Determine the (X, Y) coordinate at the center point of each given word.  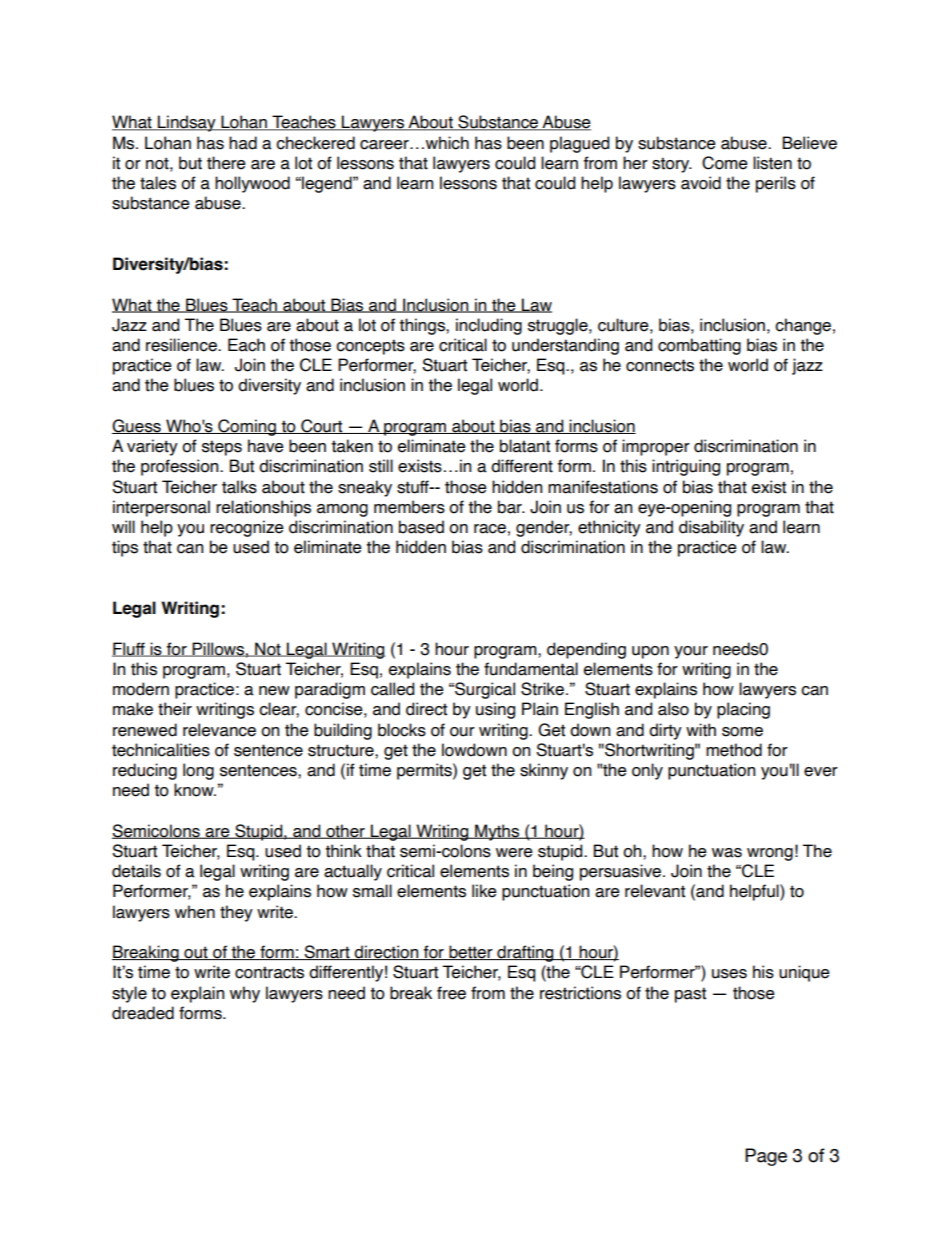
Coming (247, 427)
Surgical (484, 690)
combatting (699, 346)
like (484, 891)
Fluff (129, 649)
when (195, 912)
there (226, 163)
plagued (579, 144)
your (691, 652)
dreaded (143, 1013)
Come (725, 163)
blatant (525, 446)
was (727, 853)
